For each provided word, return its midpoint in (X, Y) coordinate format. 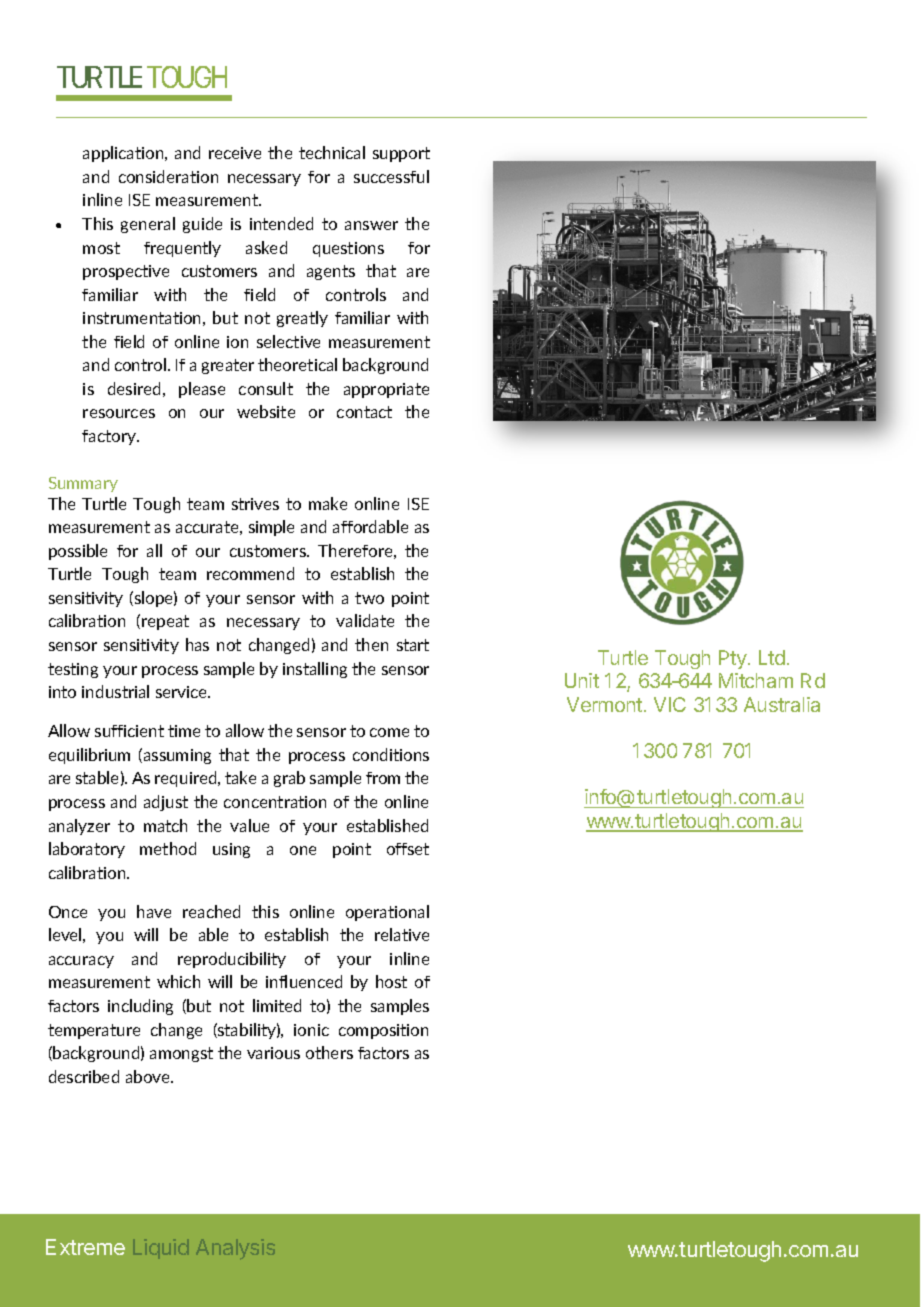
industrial (115, 691)
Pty (734, 659)
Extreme (85, 1247)
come (389, 732)
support (401, 154)
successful (391, 176)
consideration (168, 176)
